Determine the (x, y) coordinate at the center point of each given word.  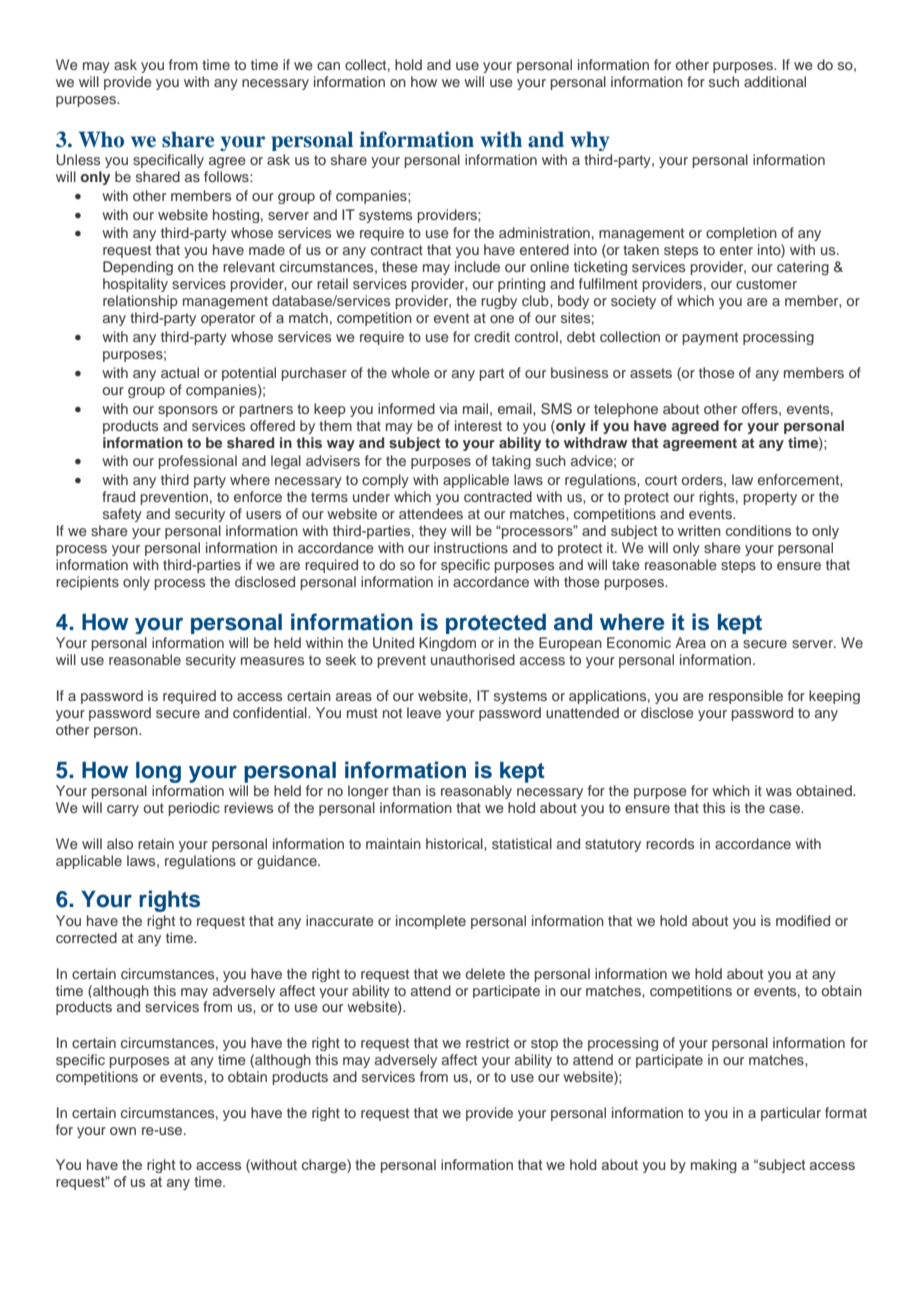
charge (325, 1166)
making (714, 1166)
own (123, 1131)
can (328, 66)
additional (775, 81)
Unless (78, 160)
